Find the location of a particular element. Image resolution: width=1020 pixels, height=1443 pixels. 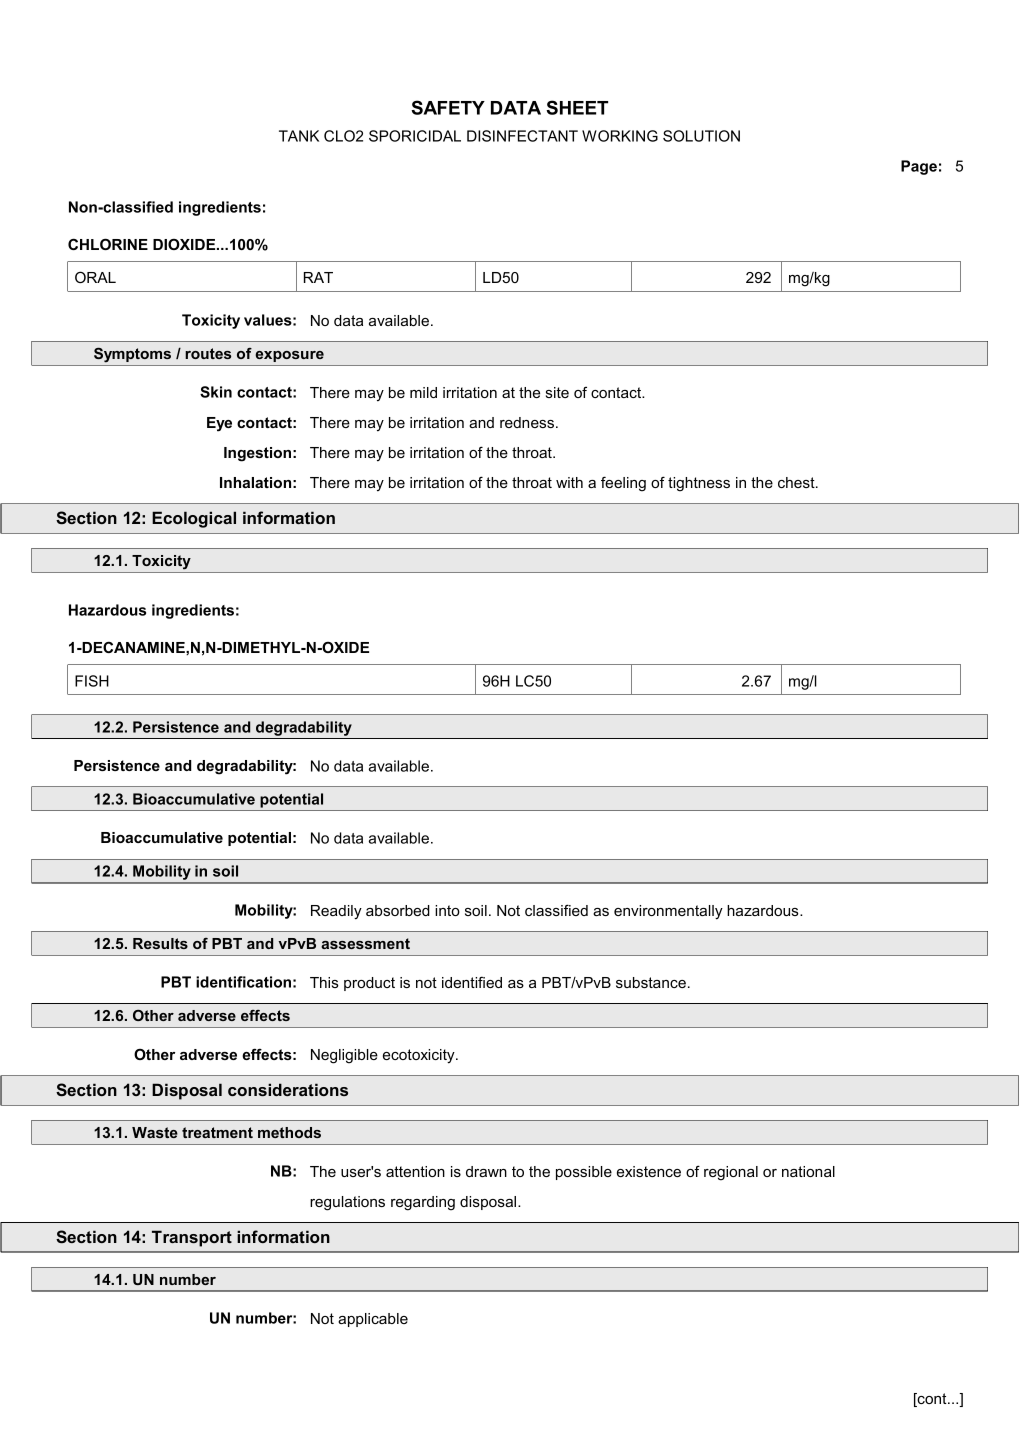

FISH is located at coordinates (92, 681).
